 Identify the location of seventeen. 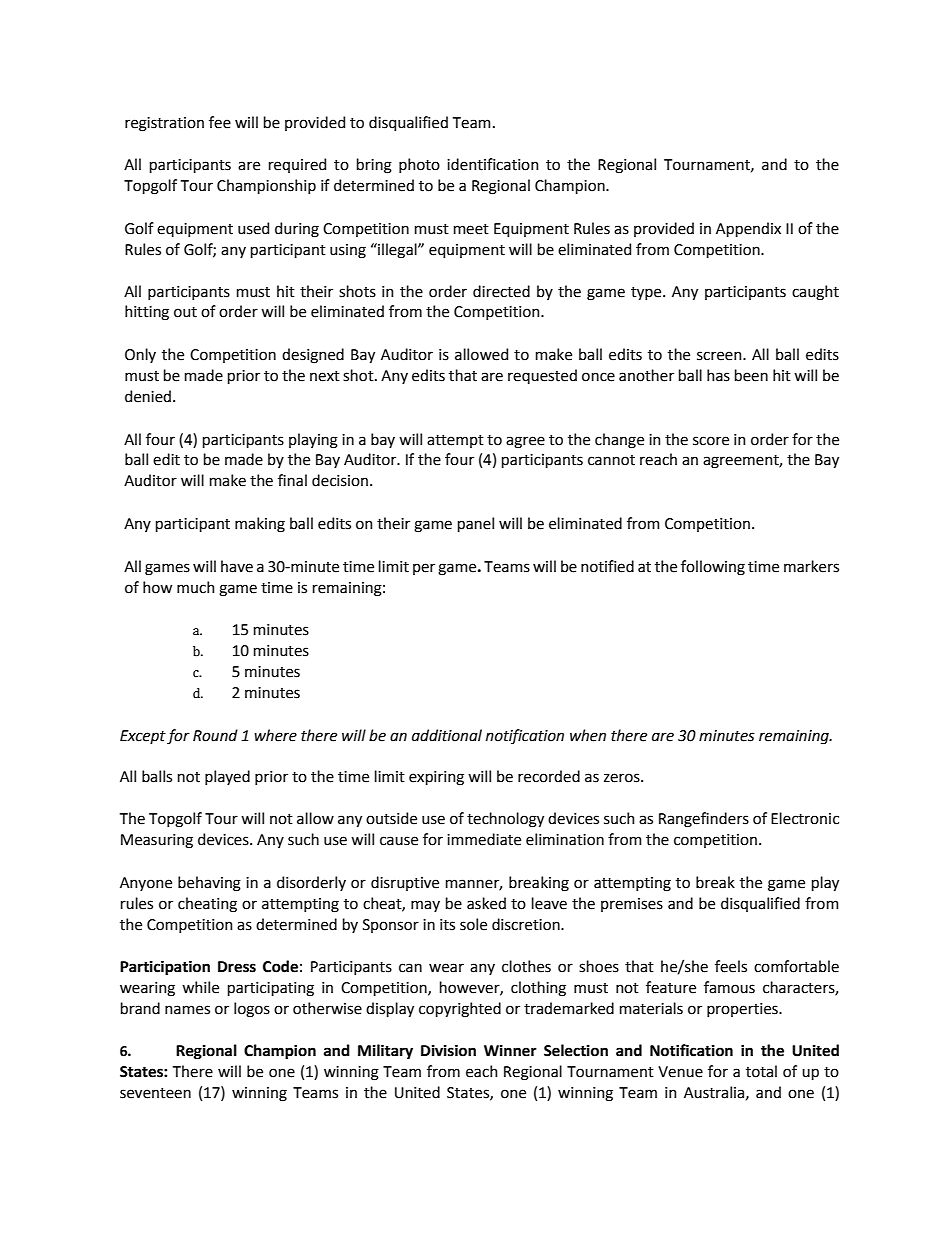
(155, 1093).
